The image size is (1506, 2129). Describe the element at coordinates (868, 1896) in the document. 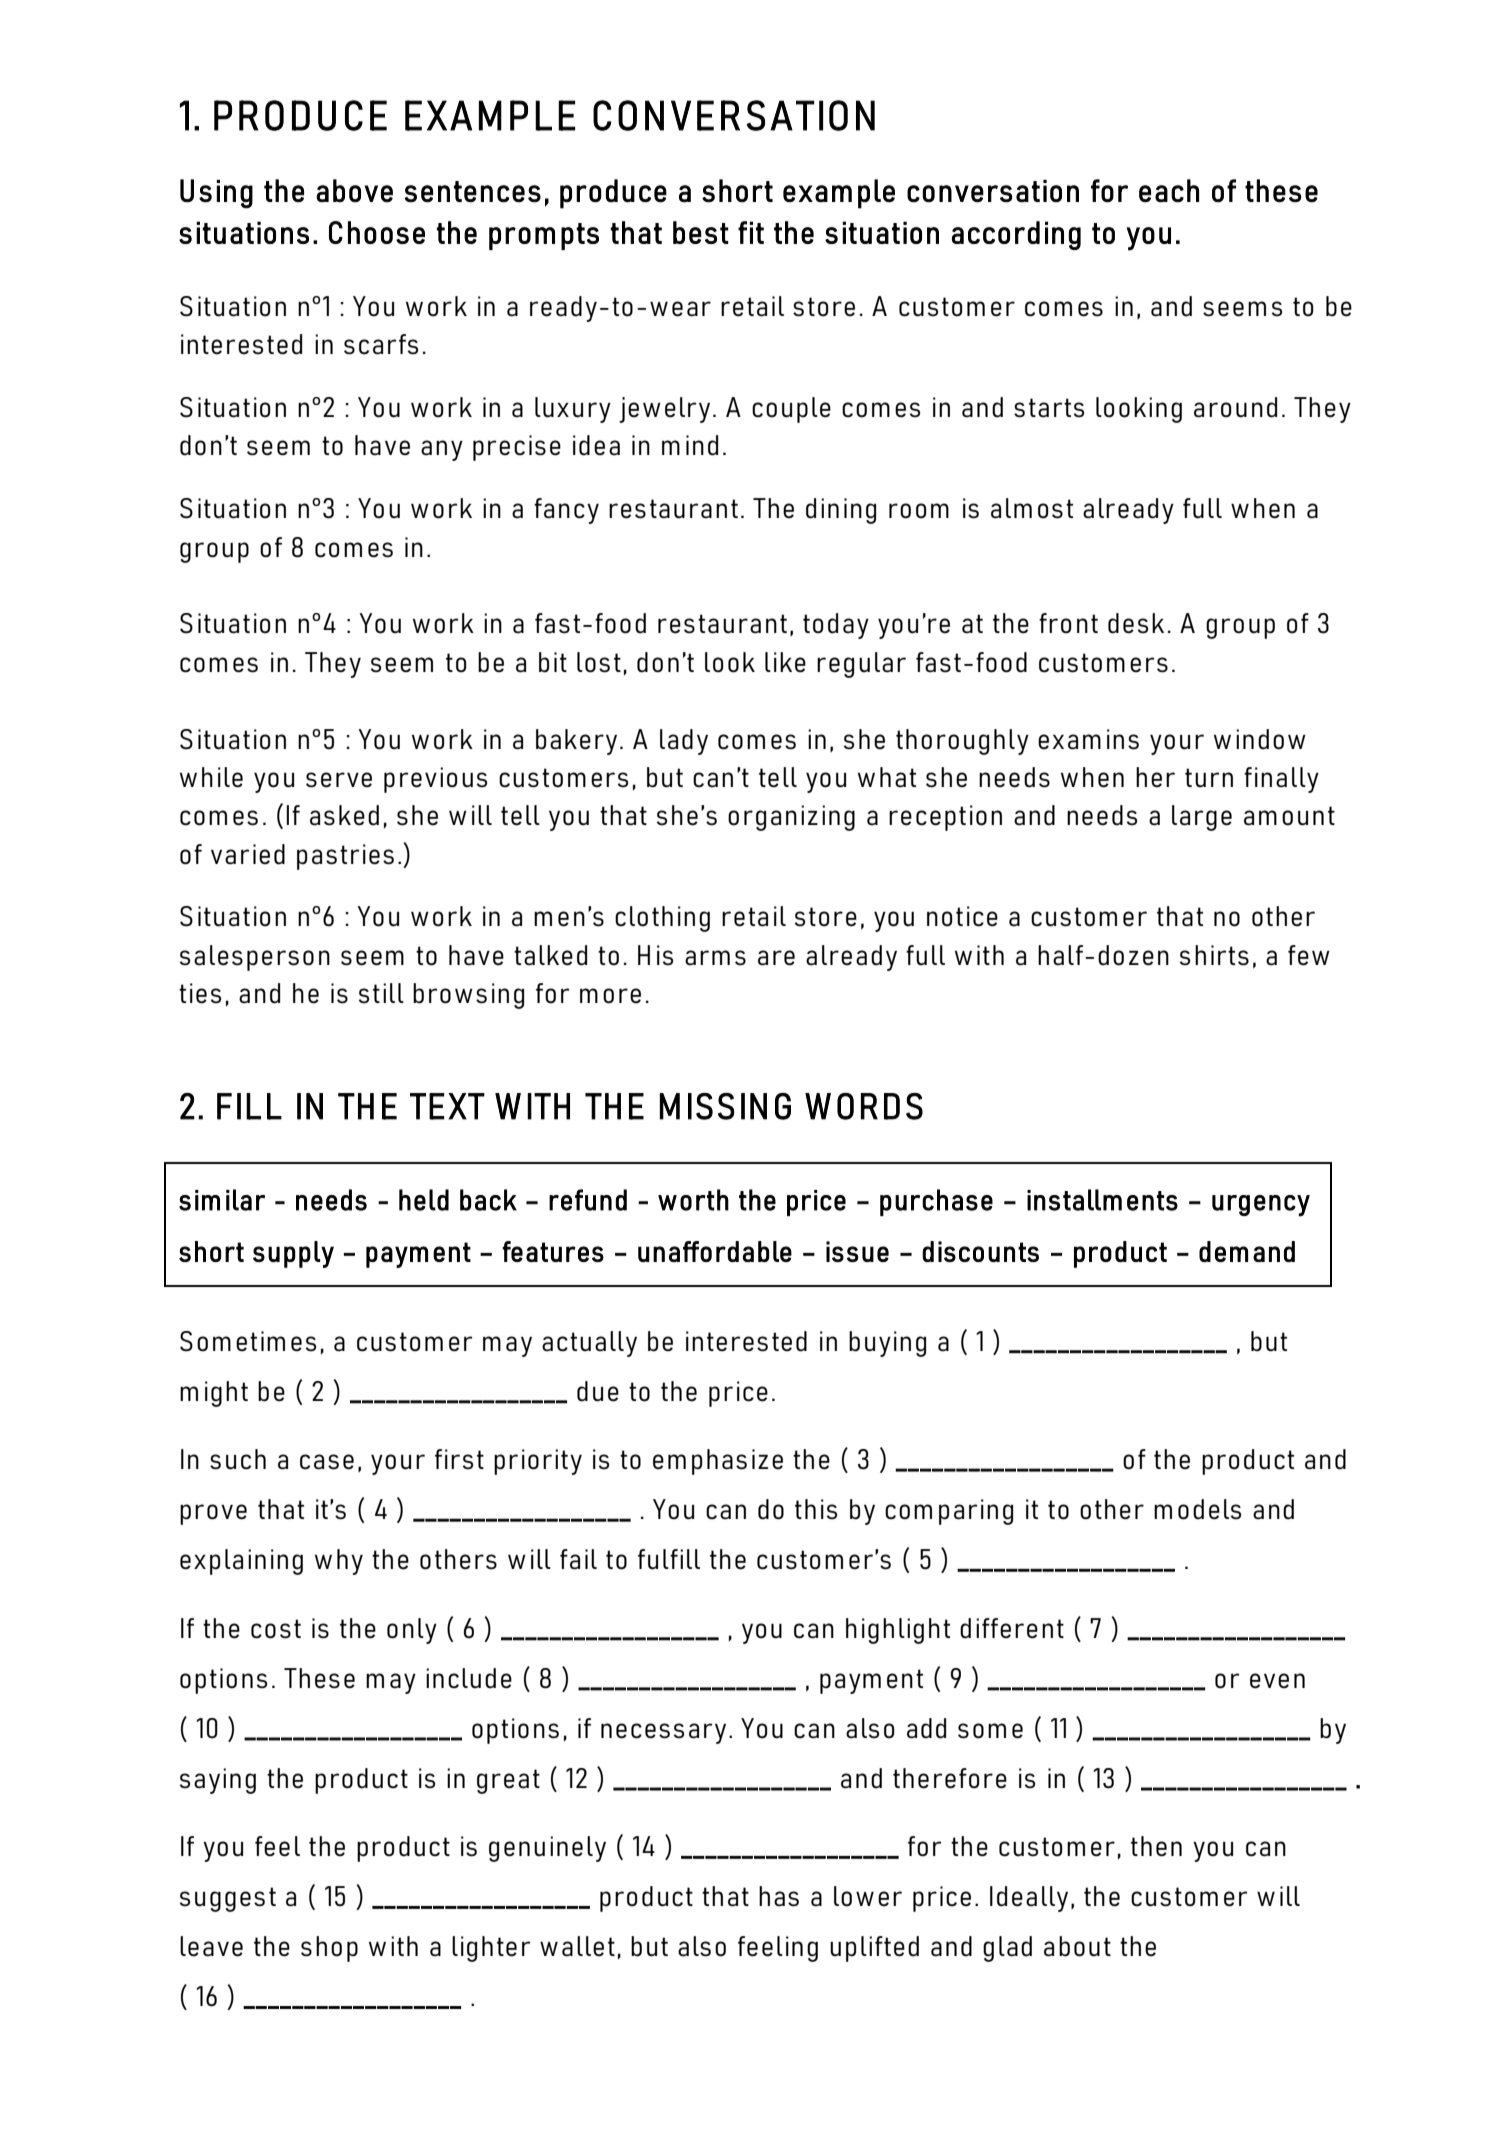

I see `lower` at that location.
